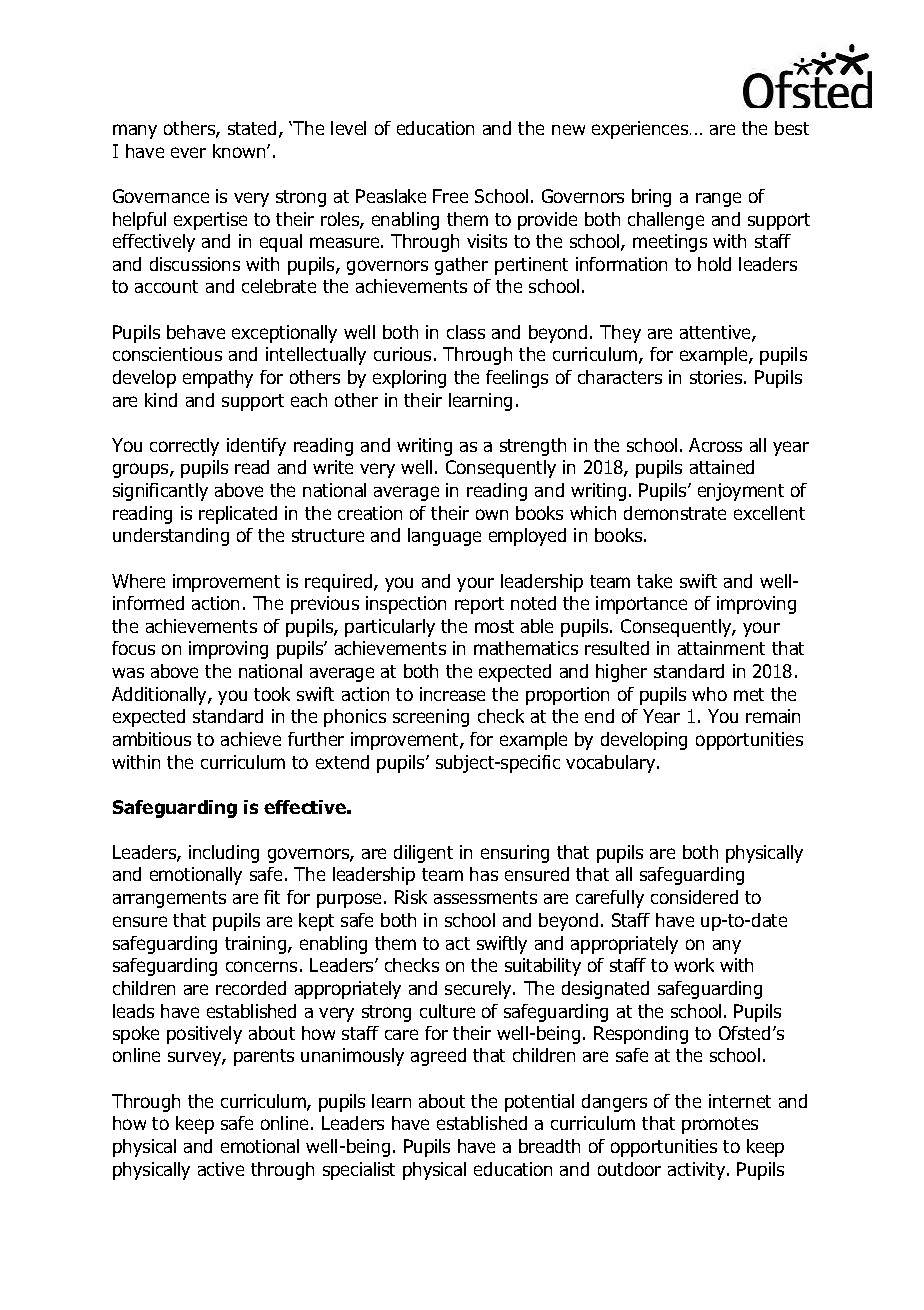  I want to click on most, so click(494, 626).
